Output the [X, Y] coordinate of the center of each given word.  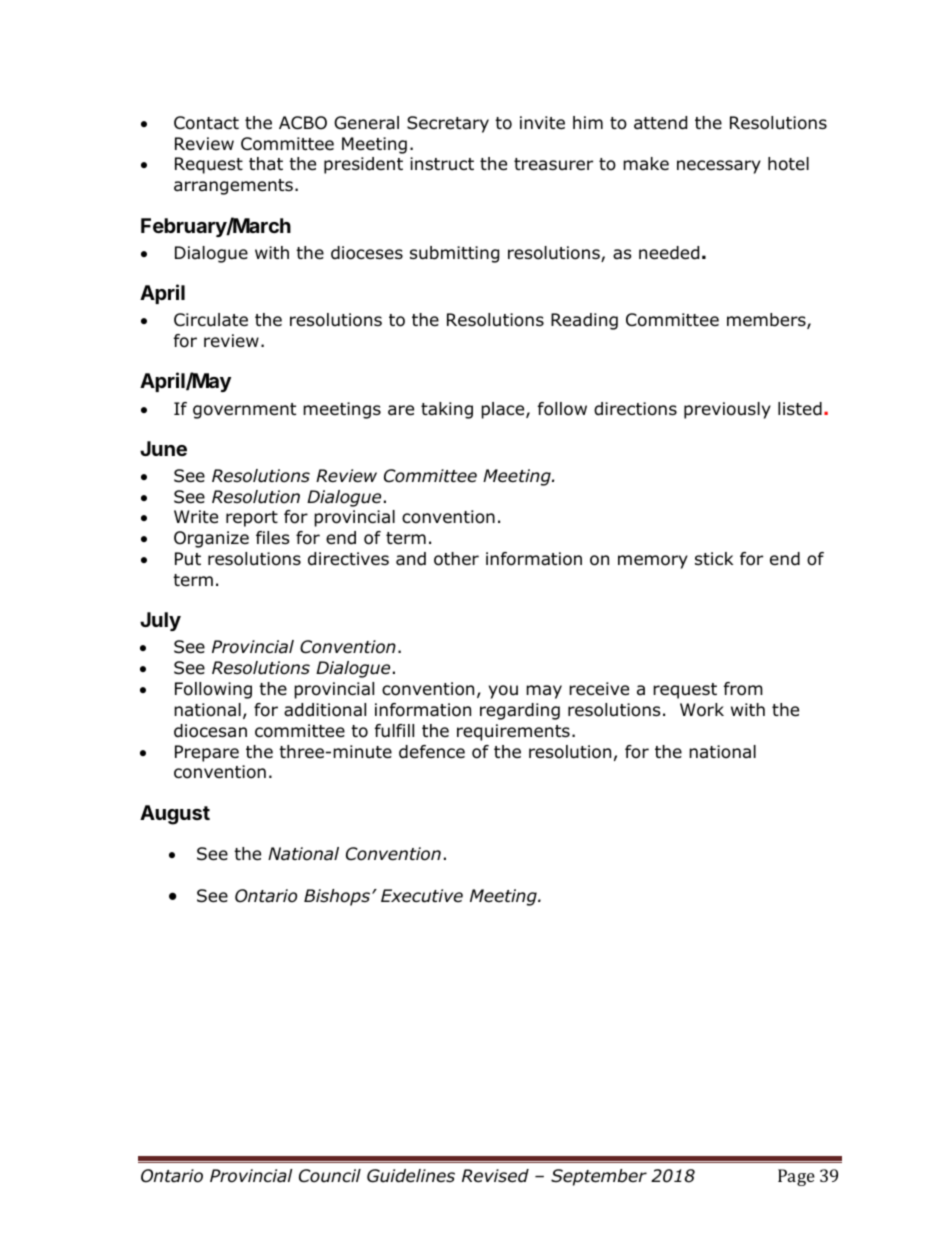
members [767, 321]
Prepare [207, 753]
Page [796, 1177]
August [175, 815]
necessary [719, 167]
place [504, 410]
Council [330, 1176]
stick [714, 558]
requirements [513, 732]
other [456, 559]
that [266, 164]
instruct [442, 164]
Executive [422, 896]
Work [702, 710]
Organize [211, 539]
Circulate [211, 320]
